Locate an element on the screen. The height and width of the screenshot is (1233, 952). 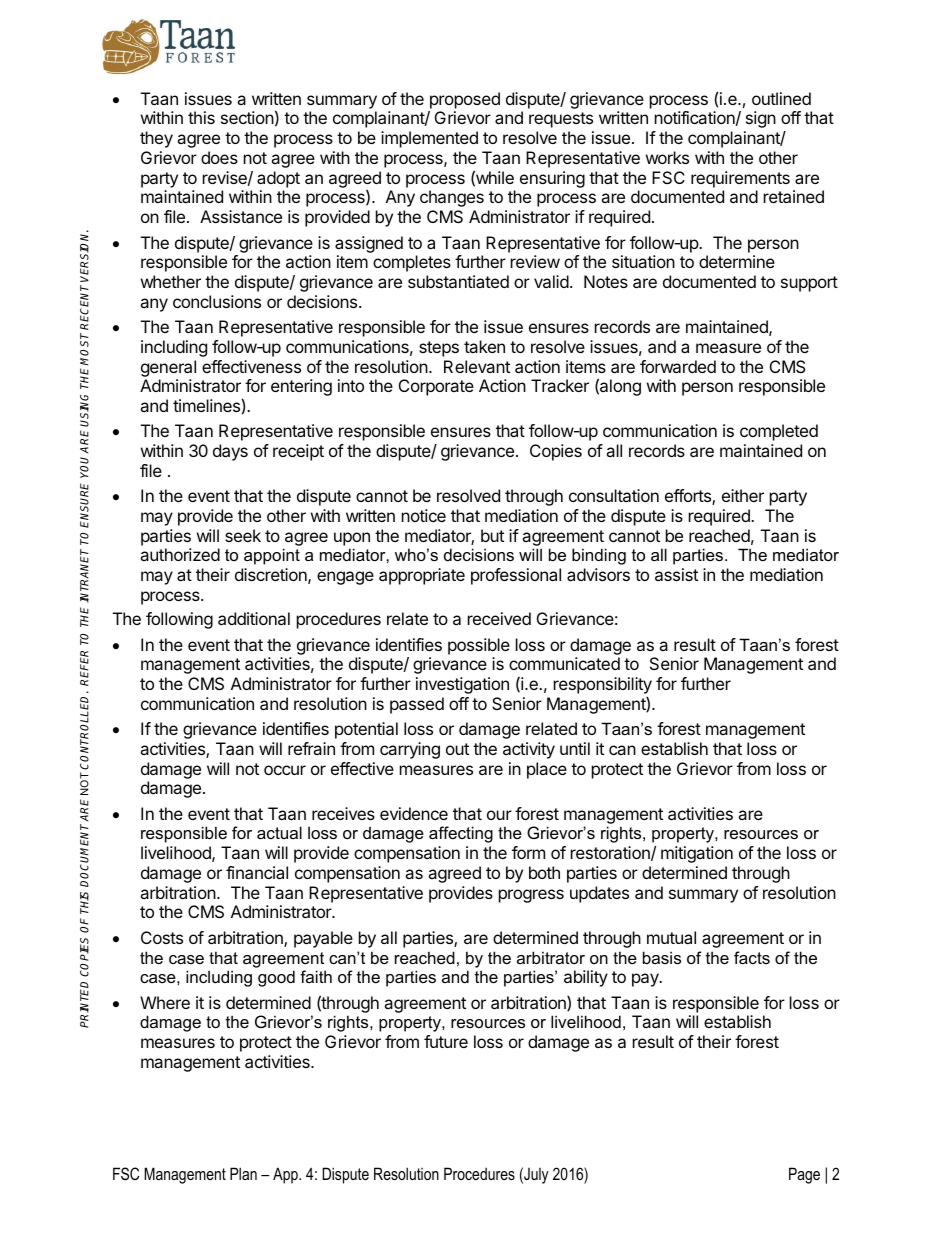
mitigation is located at coordinates (697, 854).
